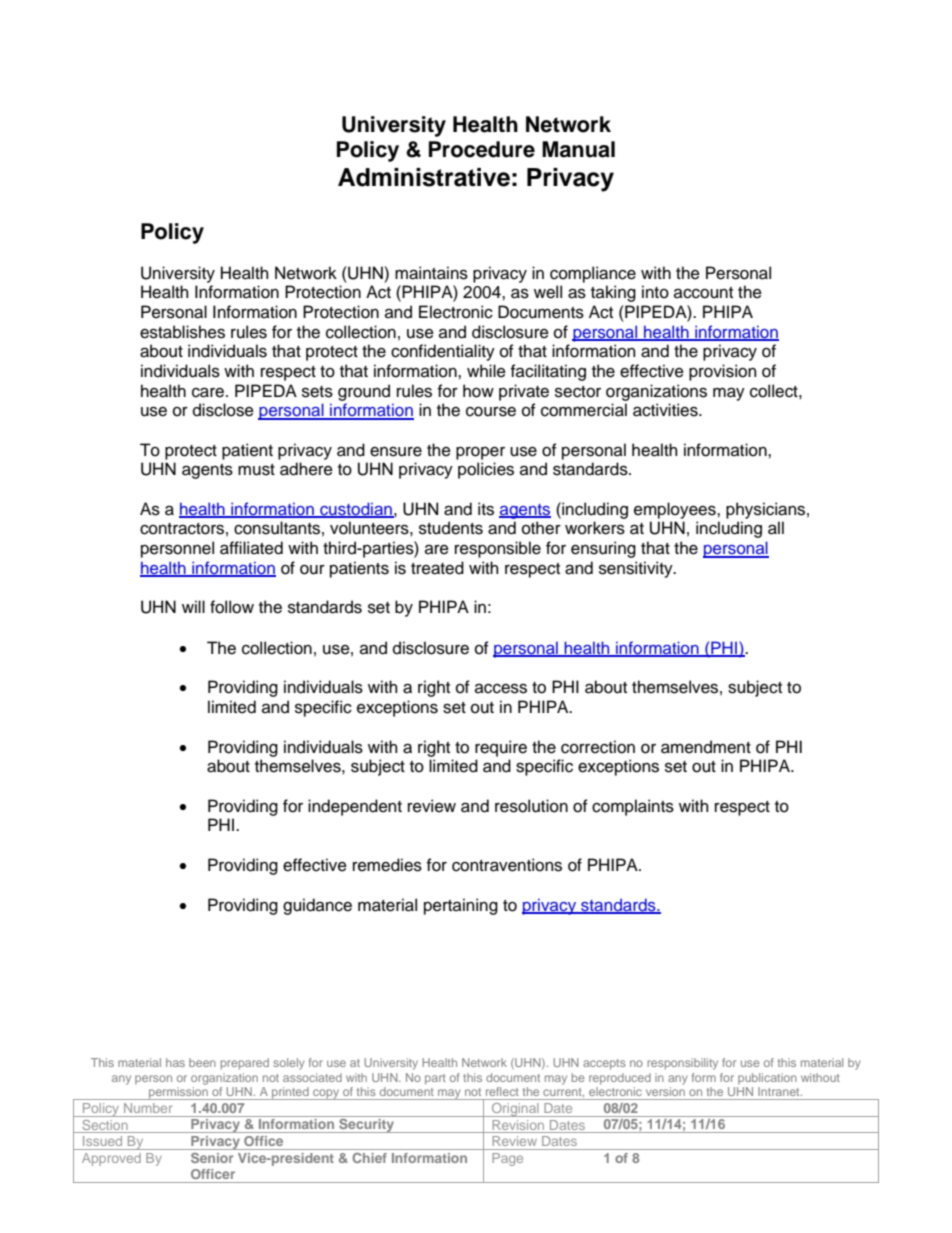 The height and width of the screenshot is (1233, 952). I want to click on must, so click(256, 470).
